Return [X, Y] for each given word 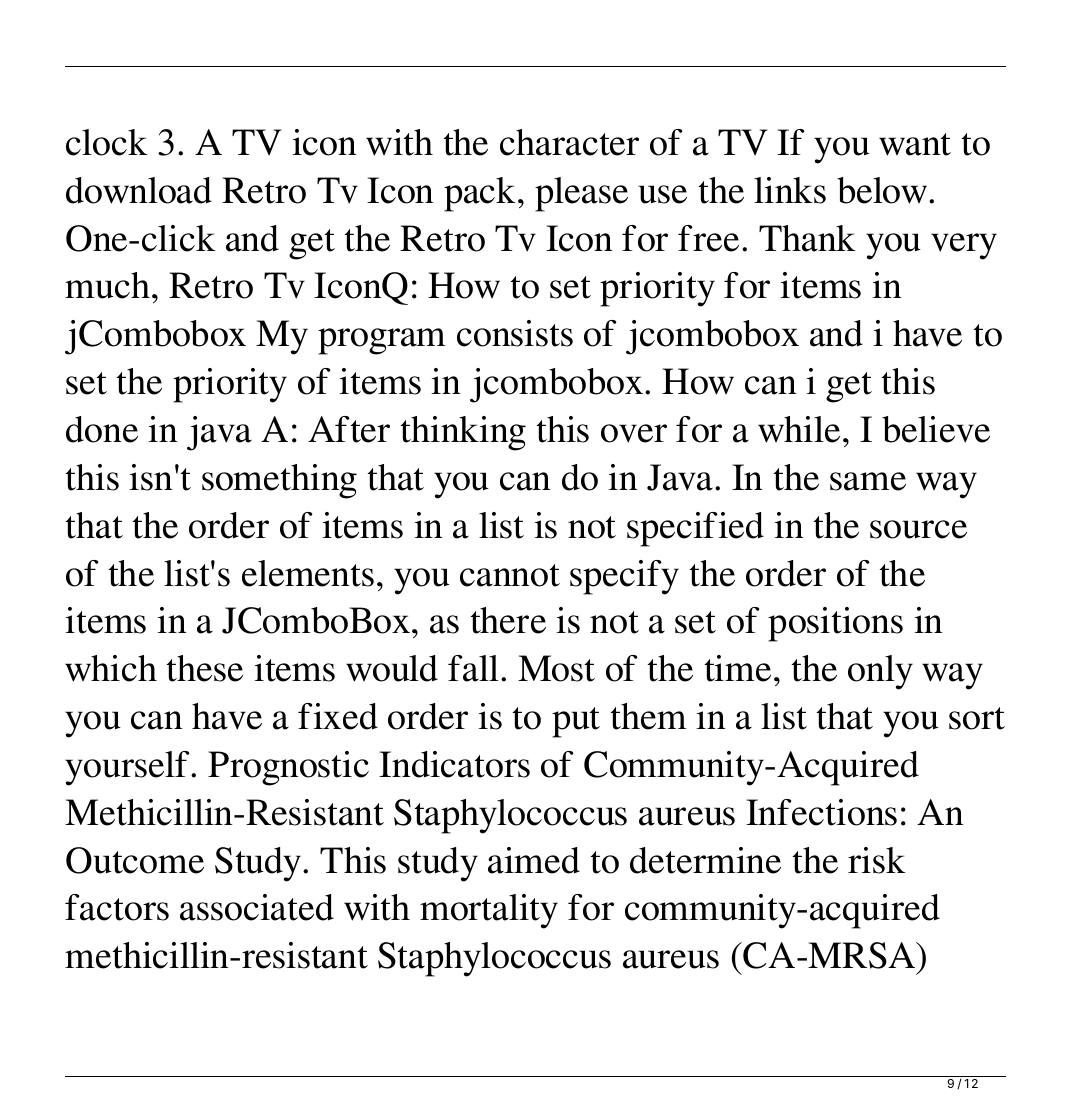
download [139, 190]
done [102, 429]
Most [556, 668]
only [880, 672]
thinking [463, 433]
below [883, 190]
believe [936, 429]
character [569, 142]
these [205, 668]
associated [257, 907]
